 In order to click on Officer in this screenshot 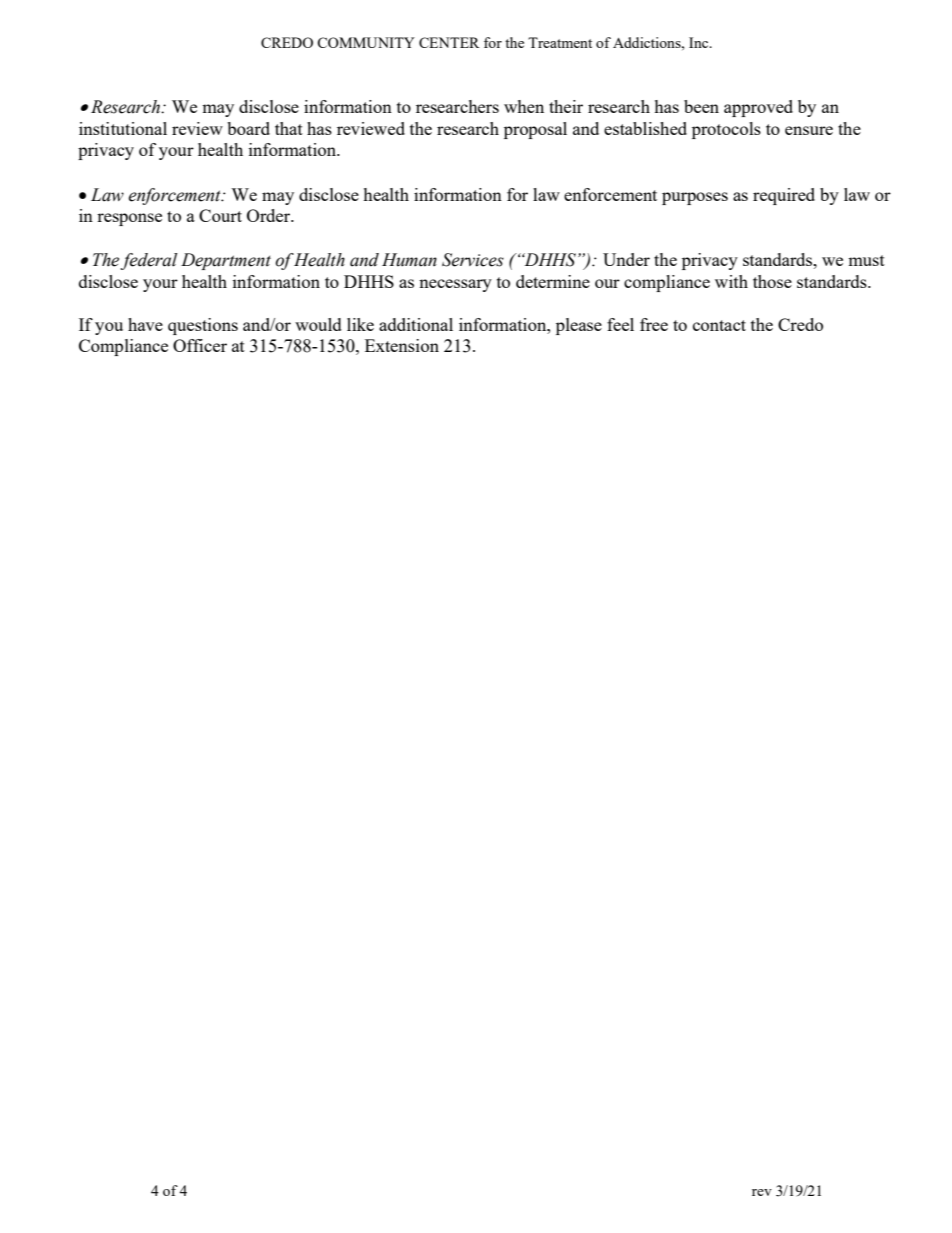, I will do `click(200, 345)`.
